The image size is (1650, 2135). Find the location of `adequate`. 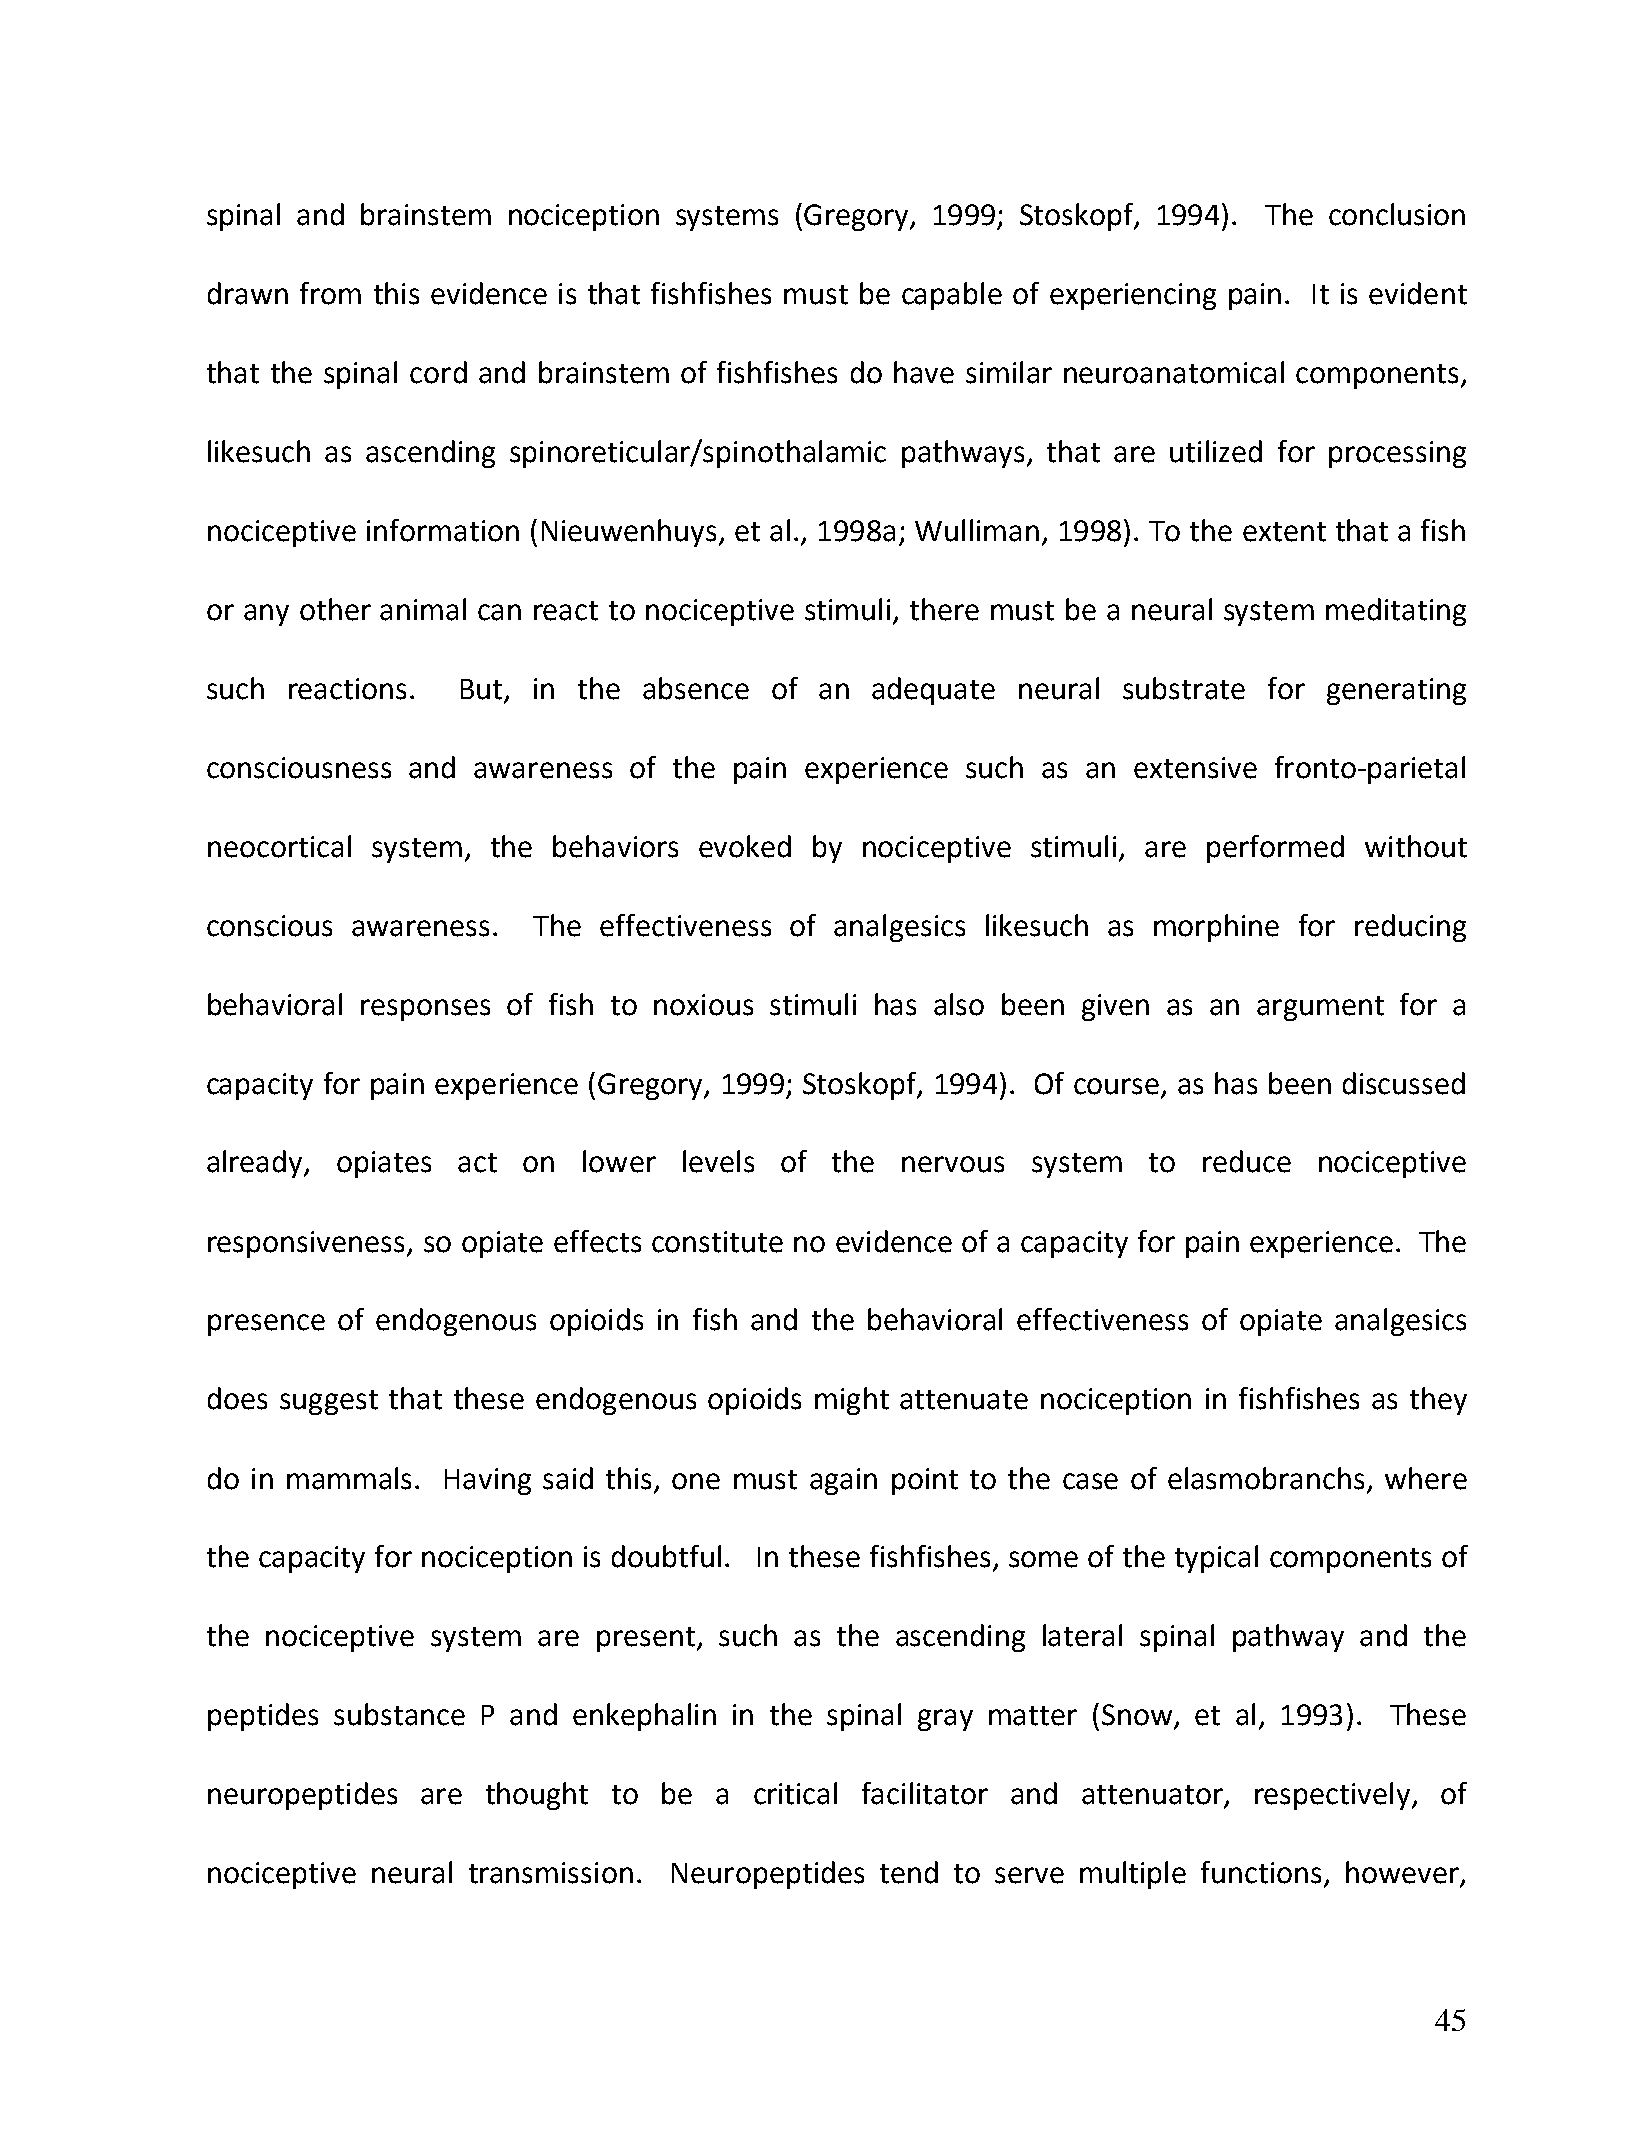

adequate is located at coordinates (933, 691).
